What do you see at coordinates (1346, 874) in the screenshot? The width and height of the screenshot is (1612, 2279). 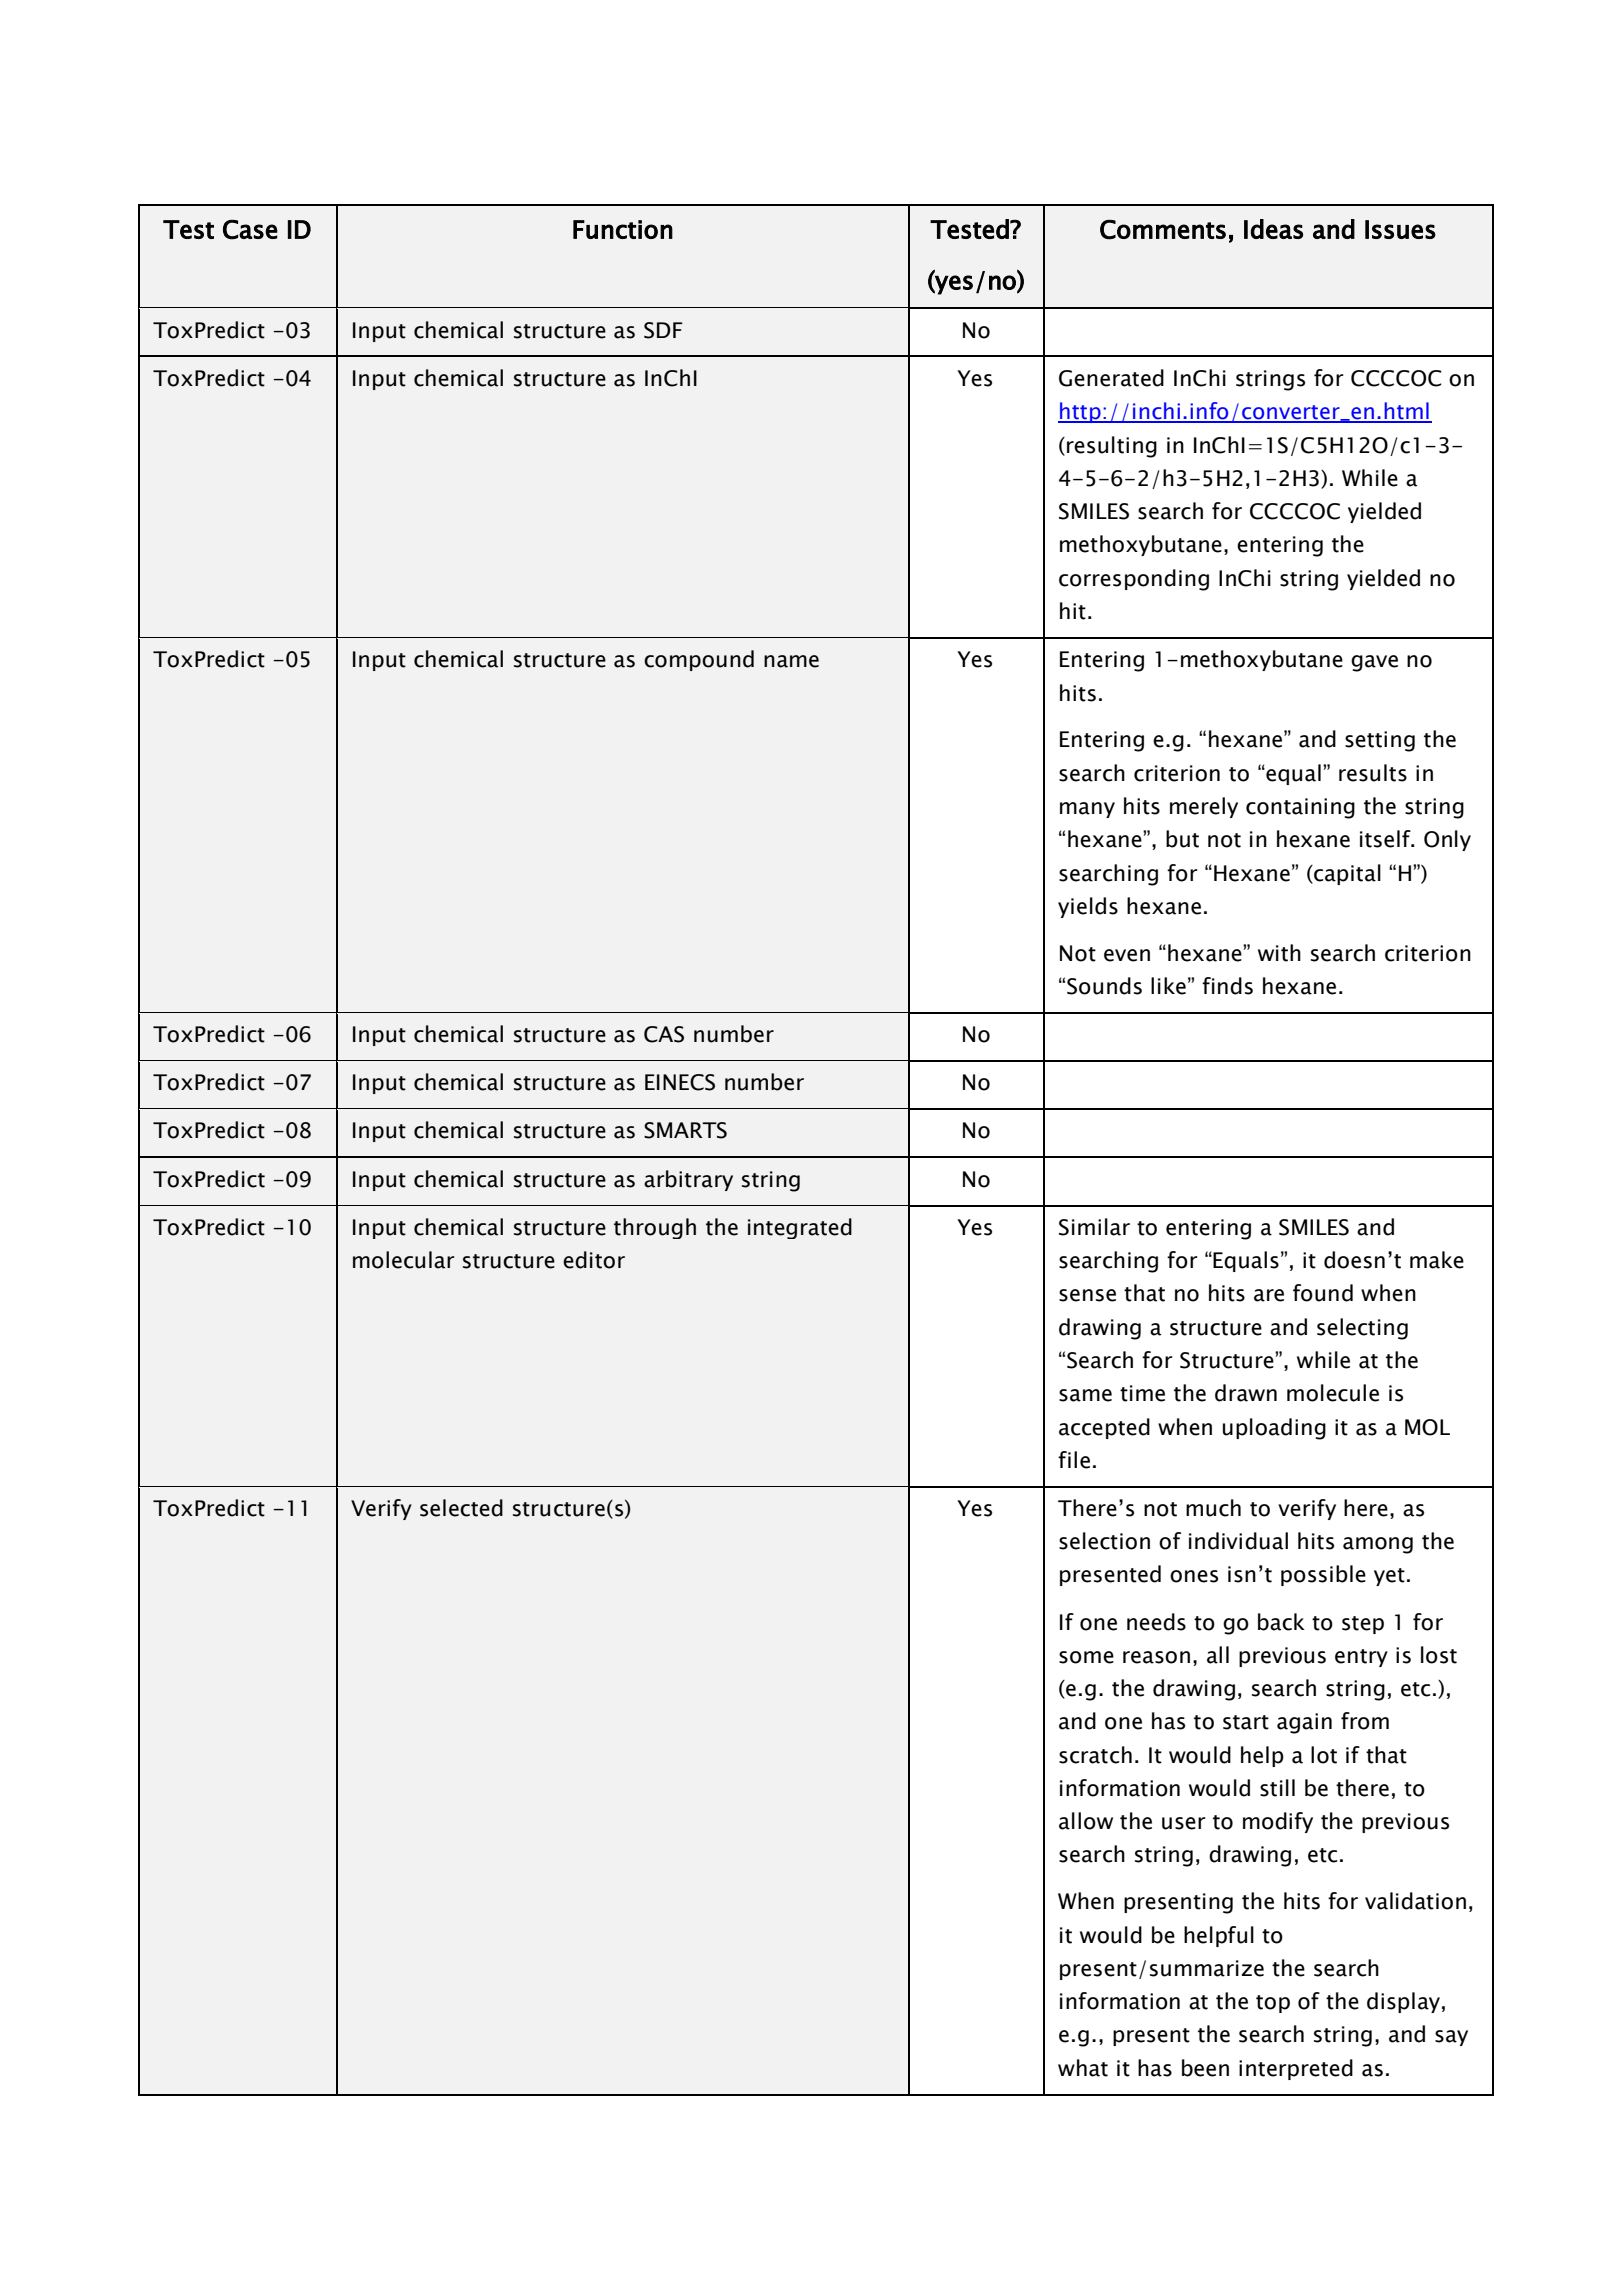 I see `capital` at bounding box center [1346, 874].
